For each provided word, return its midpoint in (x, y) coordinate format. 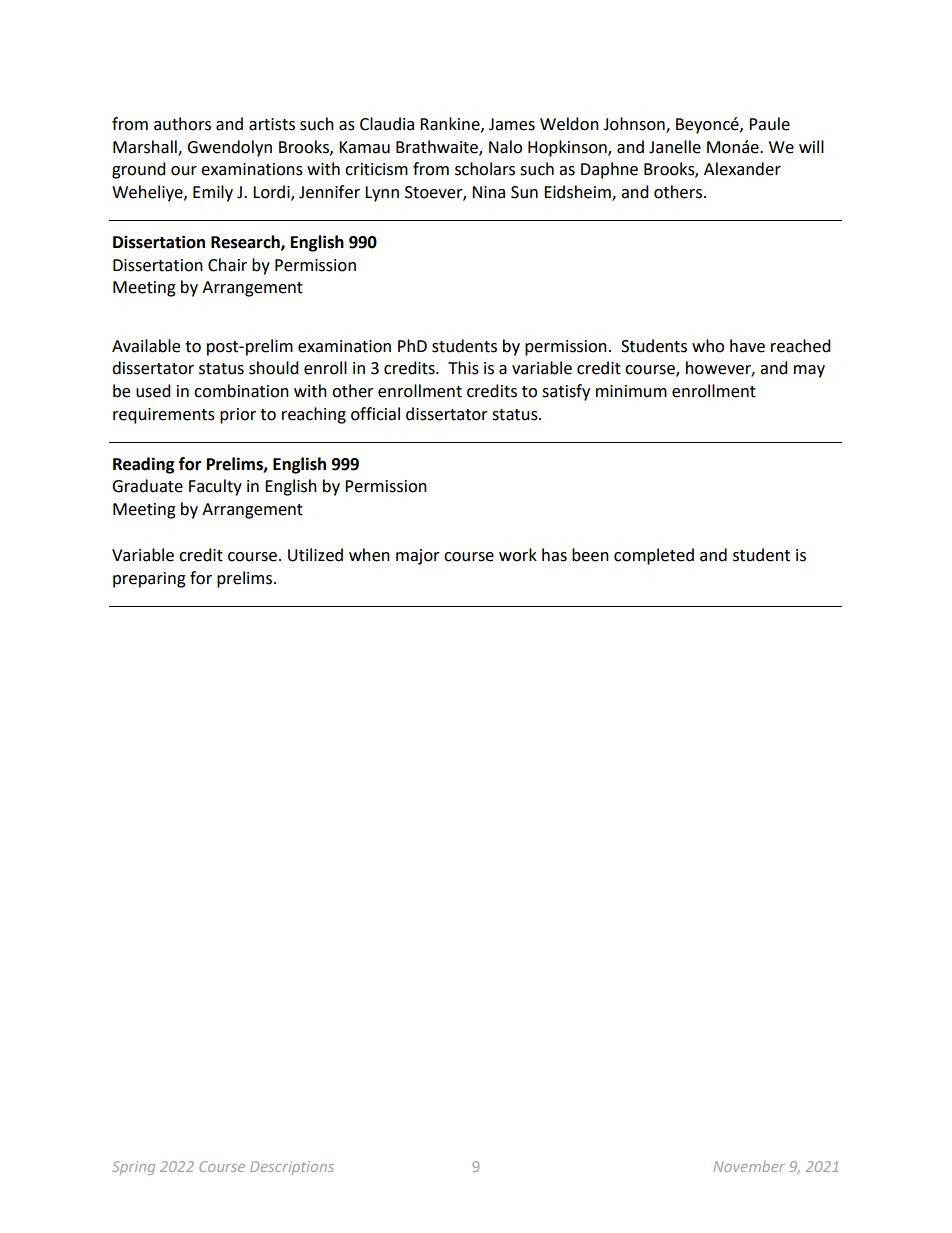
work (518, 555)
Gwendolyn (229, 148)
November (749, 1166)
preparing (149, 580)
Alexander (742, 169)
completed (654, 556)
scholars (485, 169)
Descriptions (292, 1168)
